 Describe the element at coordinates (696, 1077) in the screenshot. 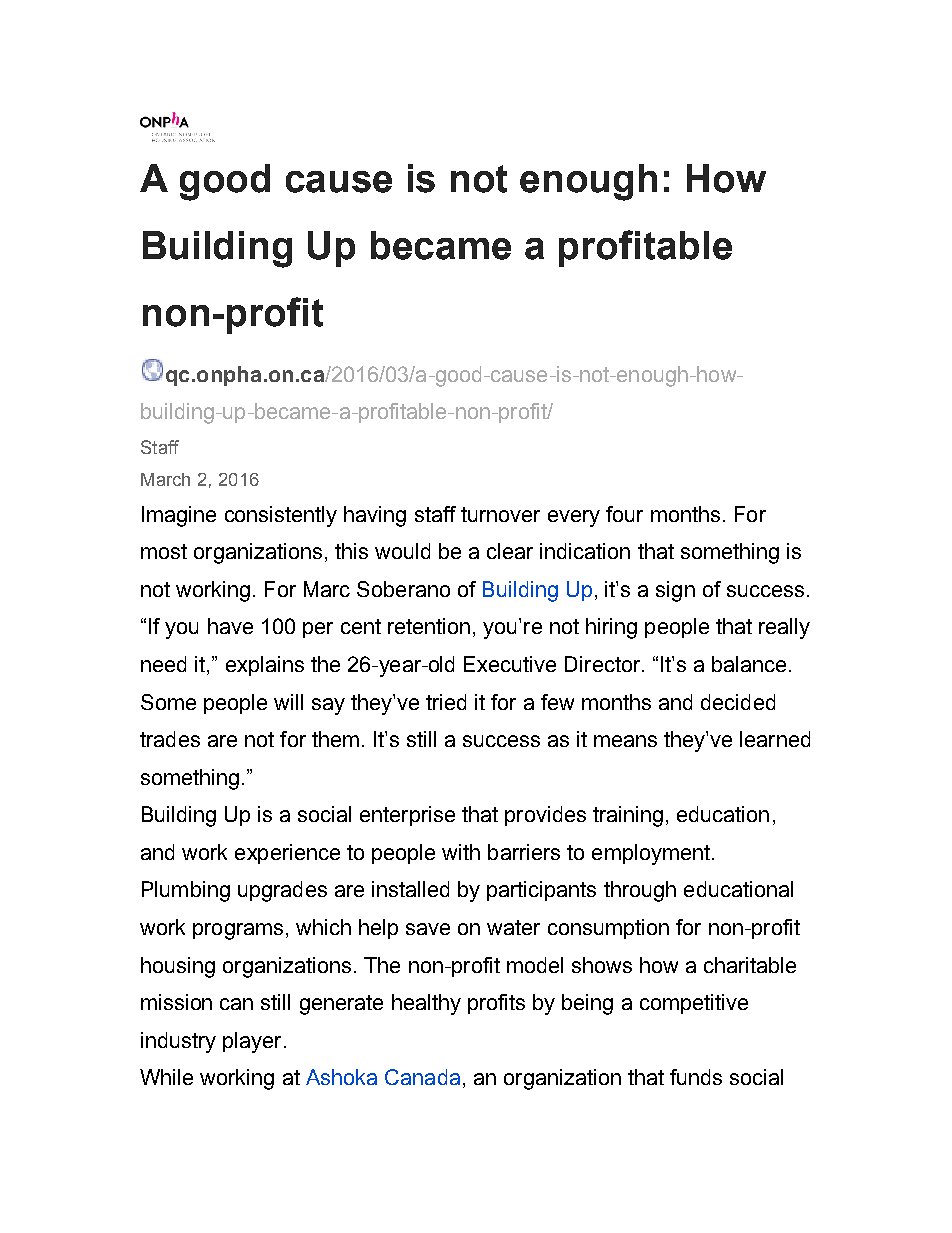

I see `funds` at that location.
